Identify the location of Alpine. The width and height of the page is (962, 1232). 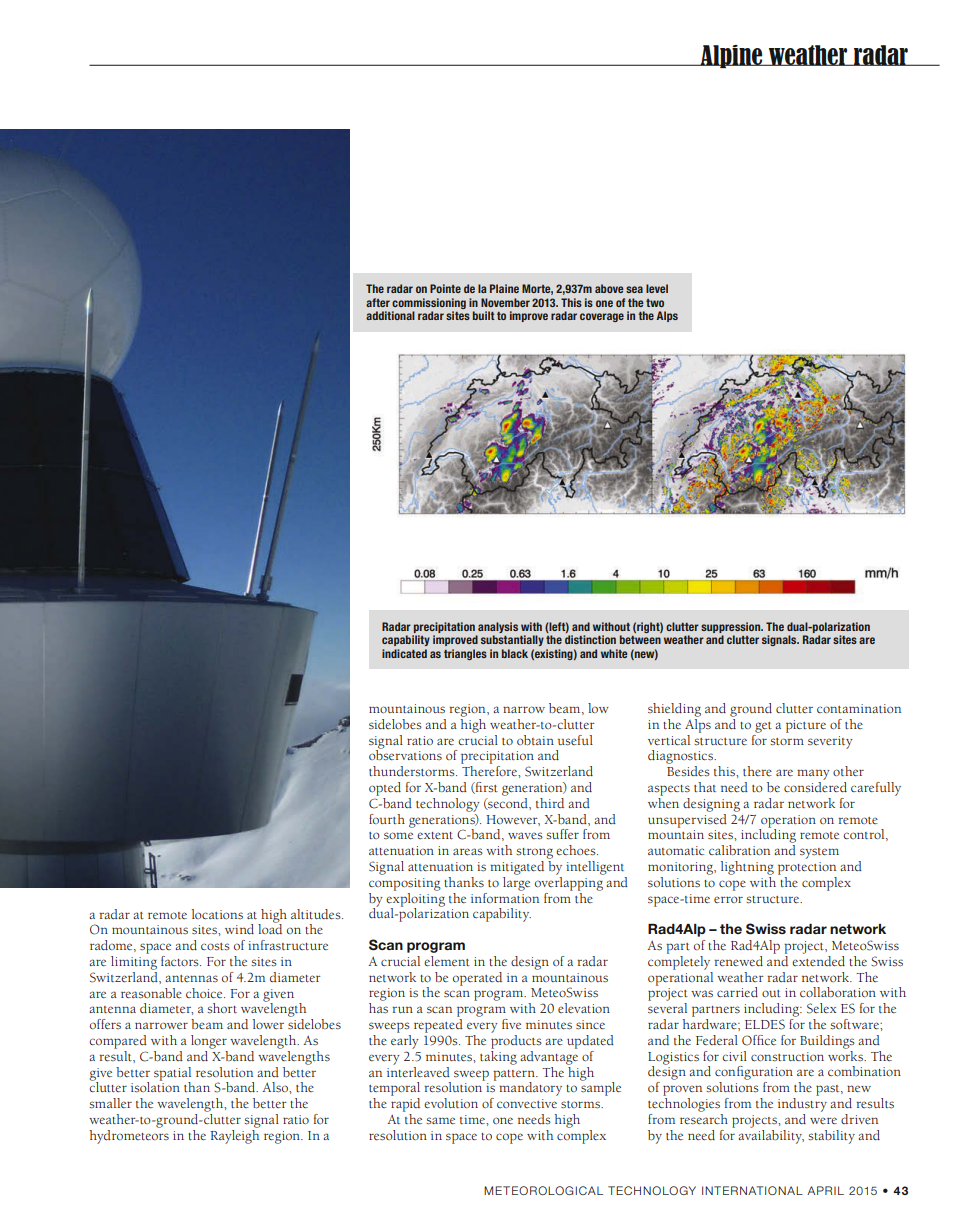
(732, 56).
